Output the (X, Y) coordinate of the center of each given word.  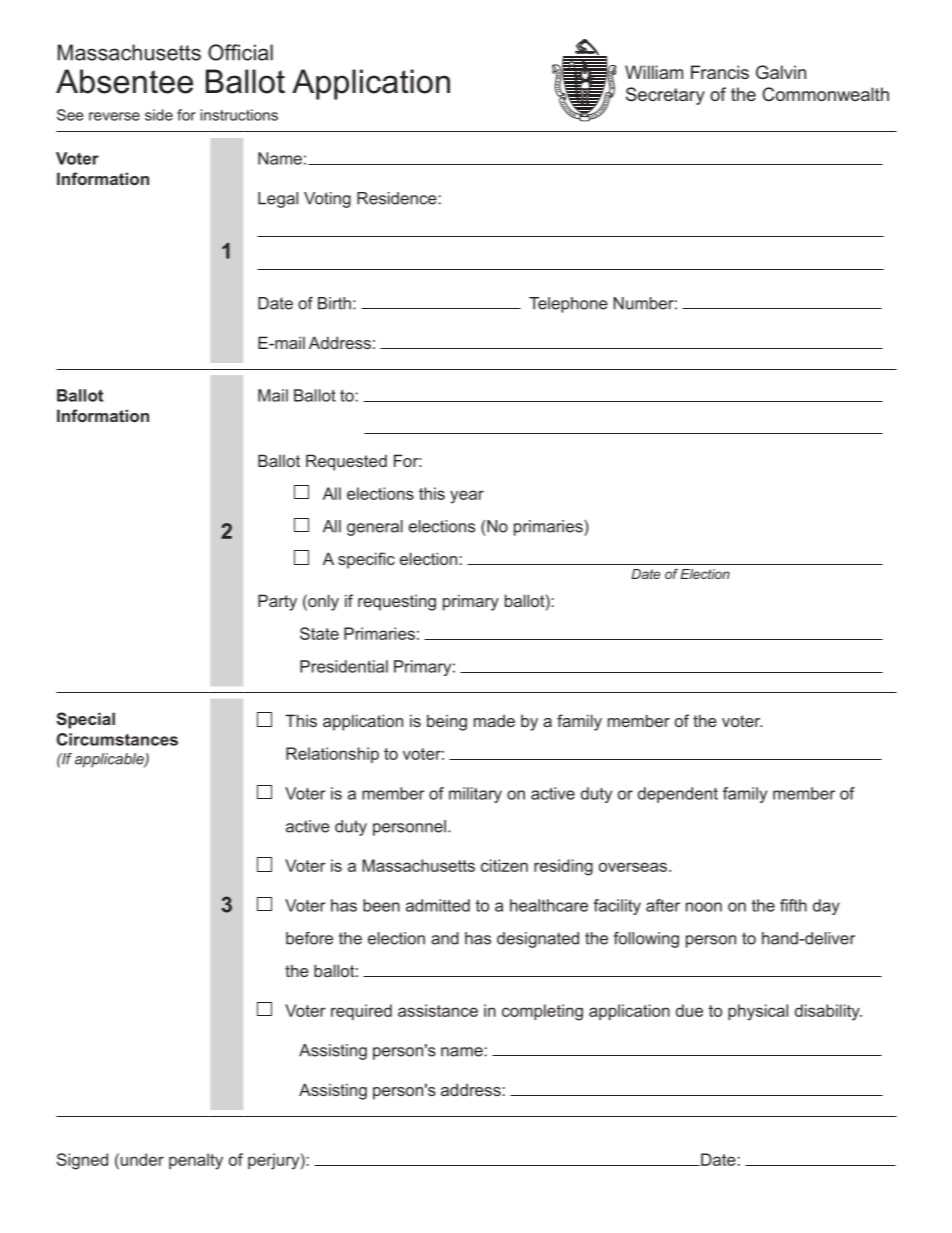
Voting (327, 200)
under (141, 1159)
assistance (438, 1010)
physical (758, 1012)
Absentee (124, 81)
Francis (720, 72)
